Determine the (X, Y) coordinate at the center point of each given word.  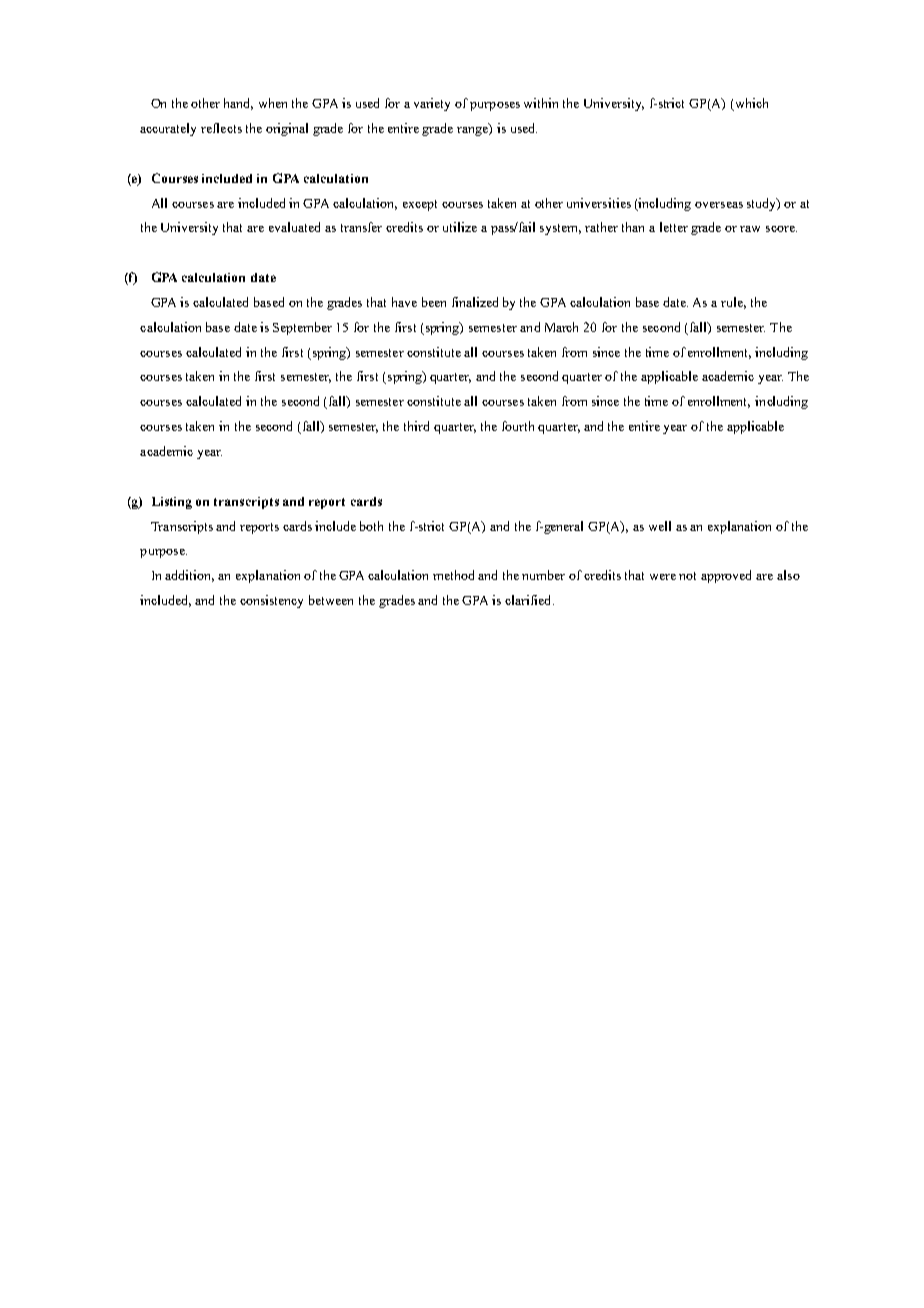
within (541, 103)
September (302, 328)
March (561, 327)
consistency (271, 601)
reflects (221, 128)
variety (432, 104)
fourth (518, 426)
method (453, 575)
